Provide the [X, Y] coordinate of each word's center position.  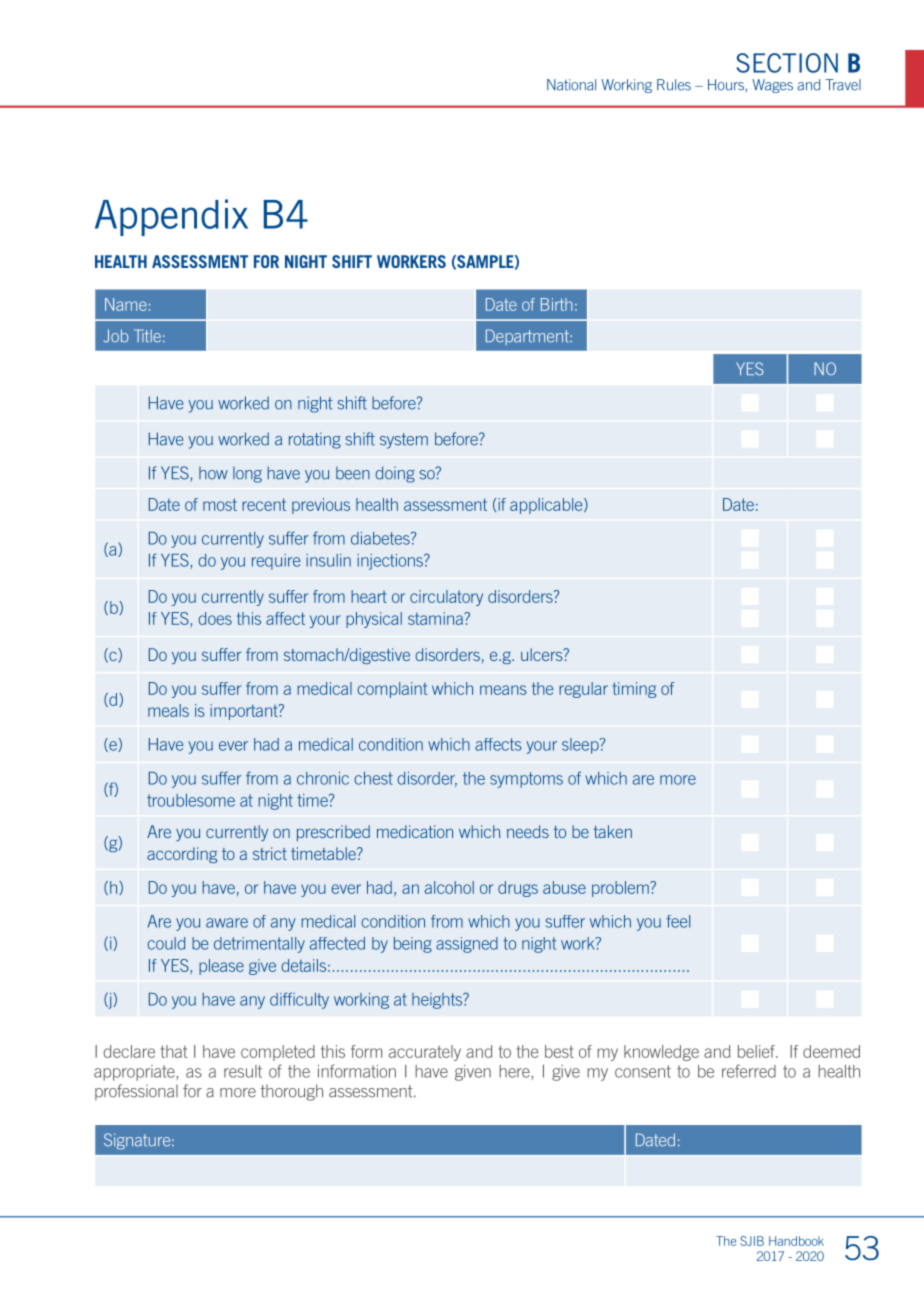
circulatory [446, 598]
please [221, 967]
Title [147, 336]
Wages [772, 86]
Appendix [171, 217]
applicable [547, 506]
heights [438, 1001]
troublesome [191, 800]
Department [528, 337]
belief [757, 1051]
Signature [138, 1141]
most [220, 504]
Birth [556, 304]
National [571, 85]
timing [634, 690]
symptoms [526, 780]
